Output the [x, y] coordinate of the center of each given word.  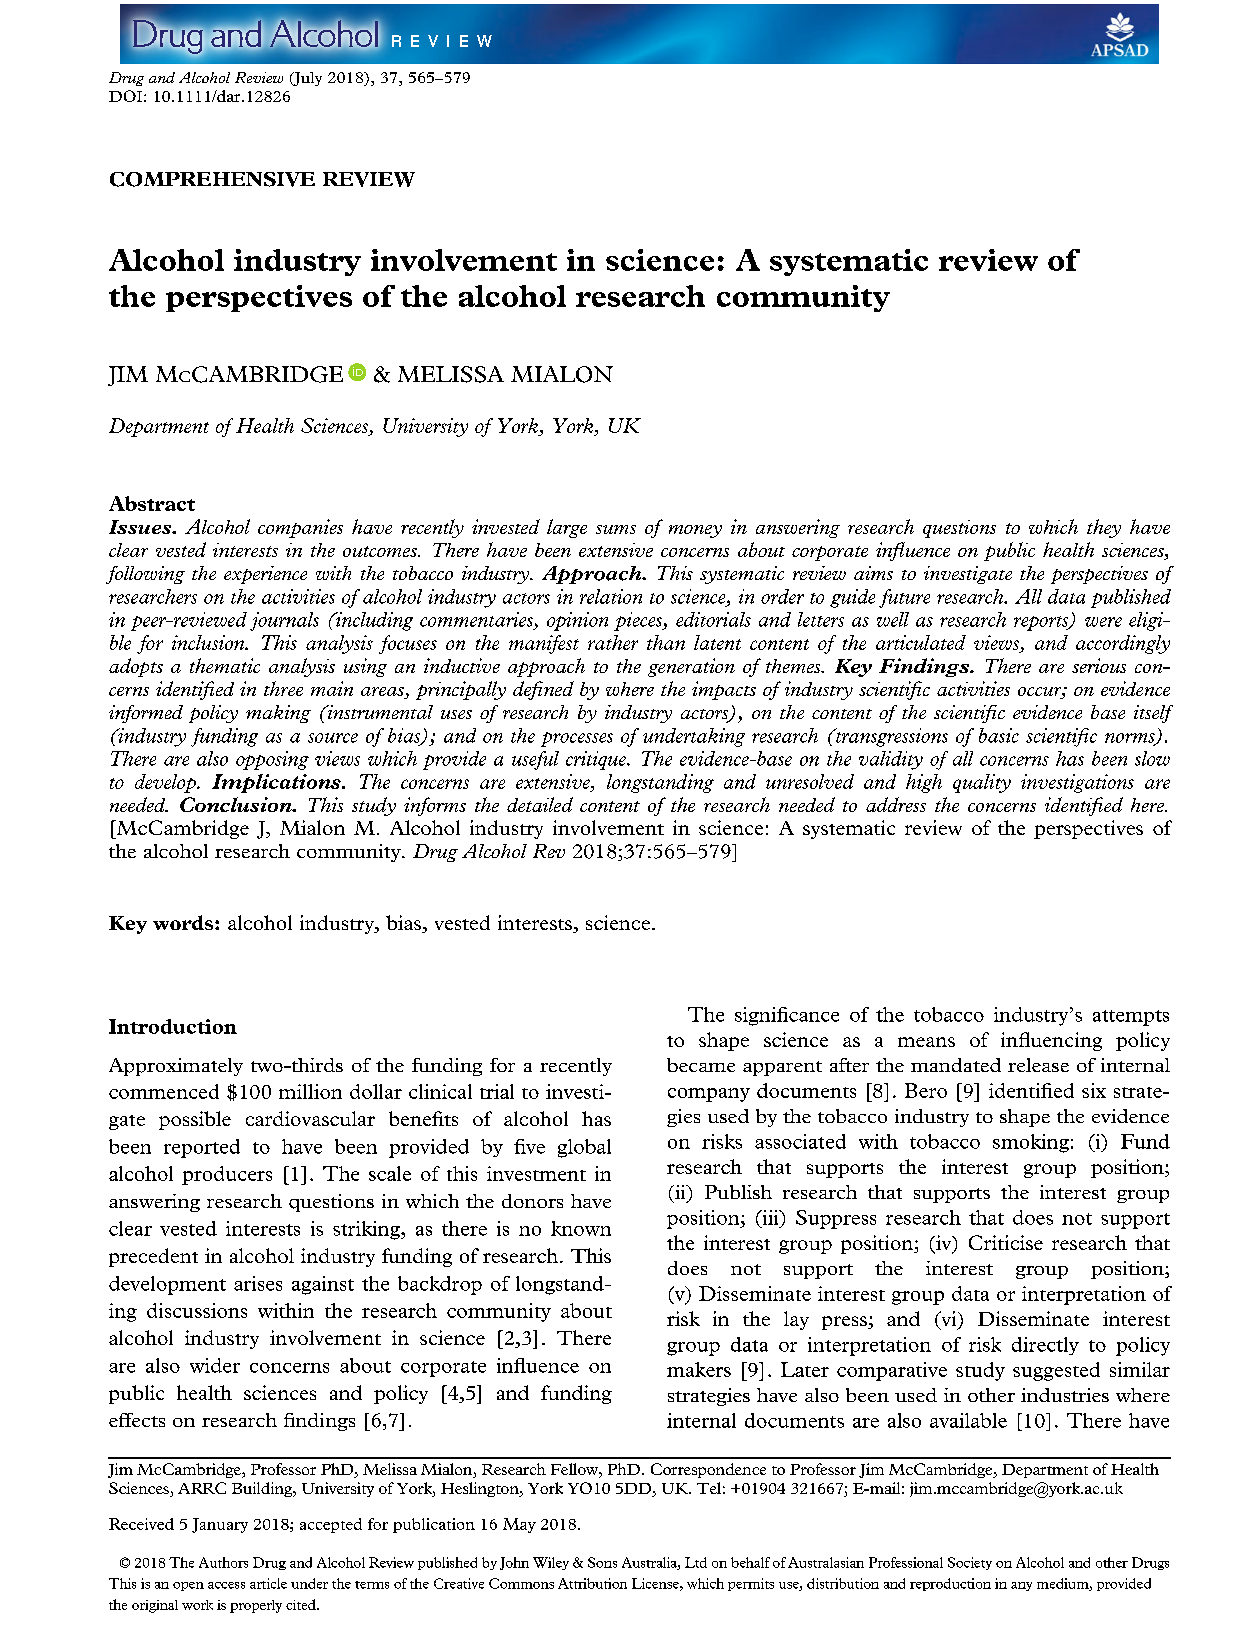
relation [611, 596]
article [268, 1583]
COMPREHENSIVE [212, 179]
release [1038, 1065]
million [310, 1091]
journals [284, 621]
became [701, 1065]
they [1104, 528]
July [307, 79]
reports [1042, 623]
